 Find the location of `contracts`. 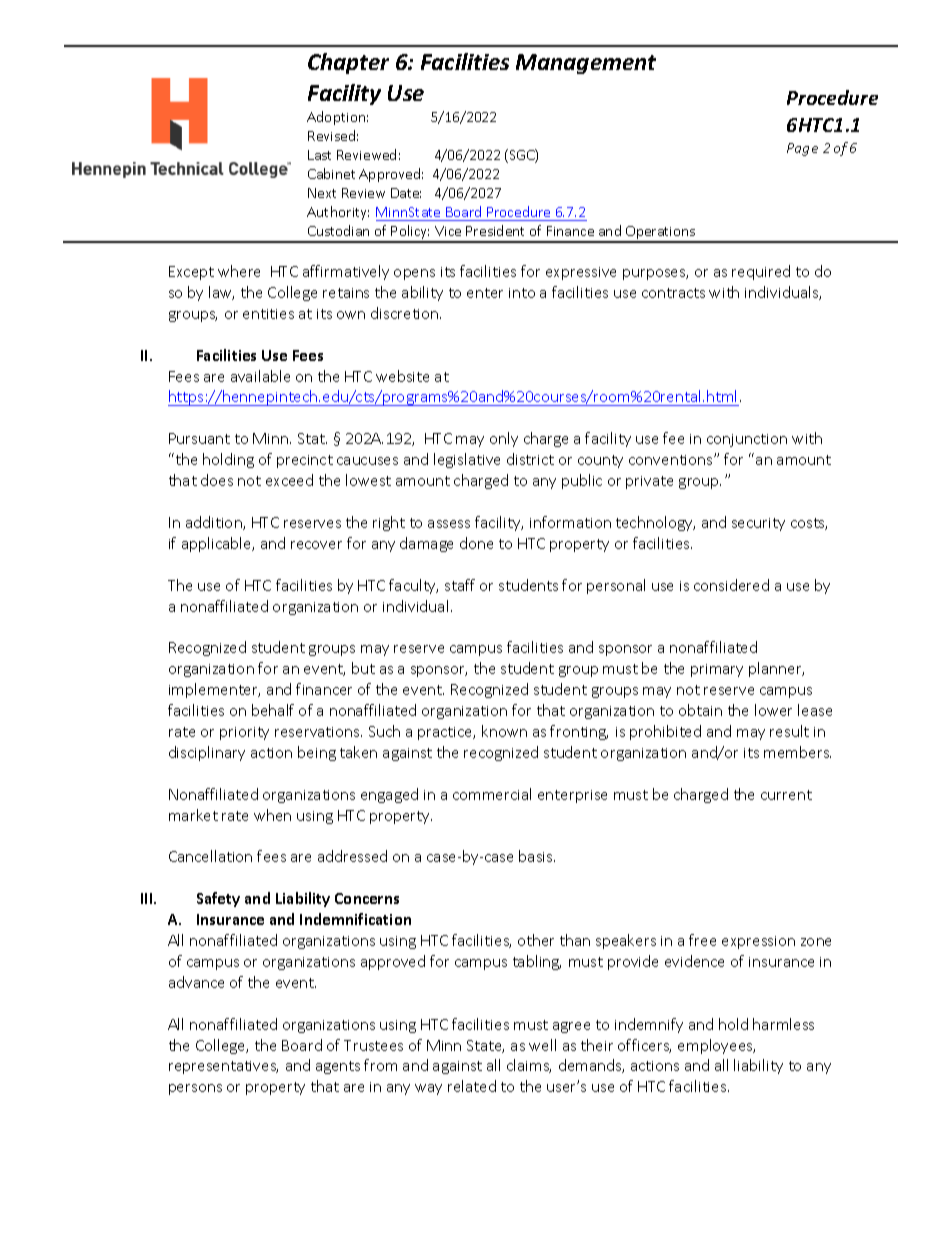

contracts is located at coordinates (673, 293).
